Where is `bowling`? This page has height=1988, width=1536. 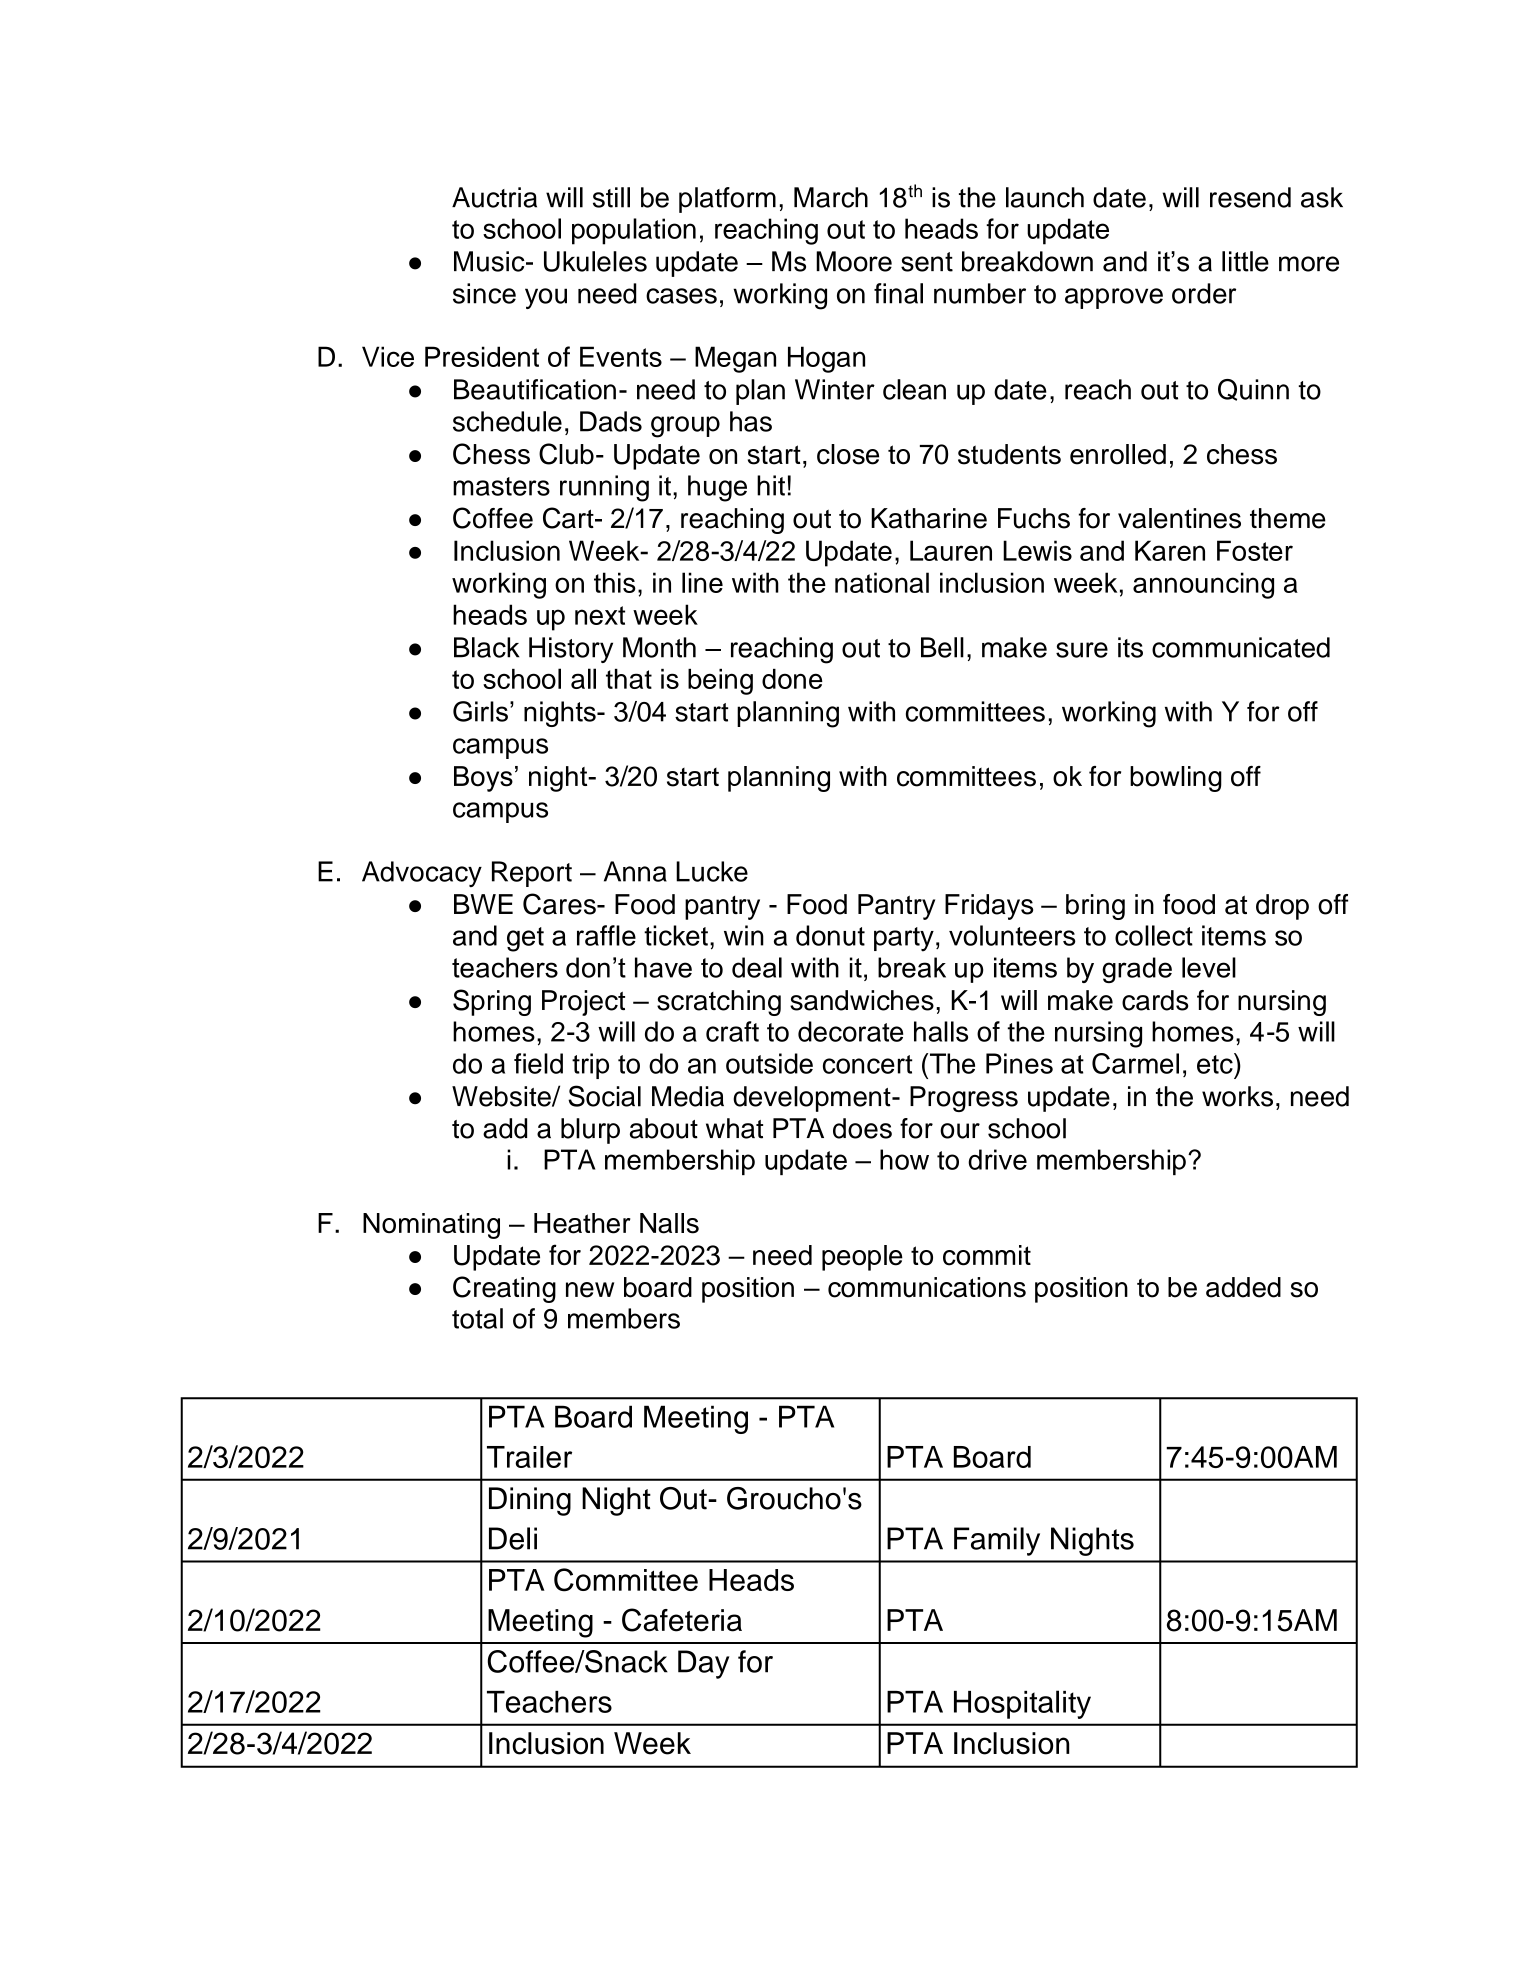 bowling is located at coordinates (1176, 779).
